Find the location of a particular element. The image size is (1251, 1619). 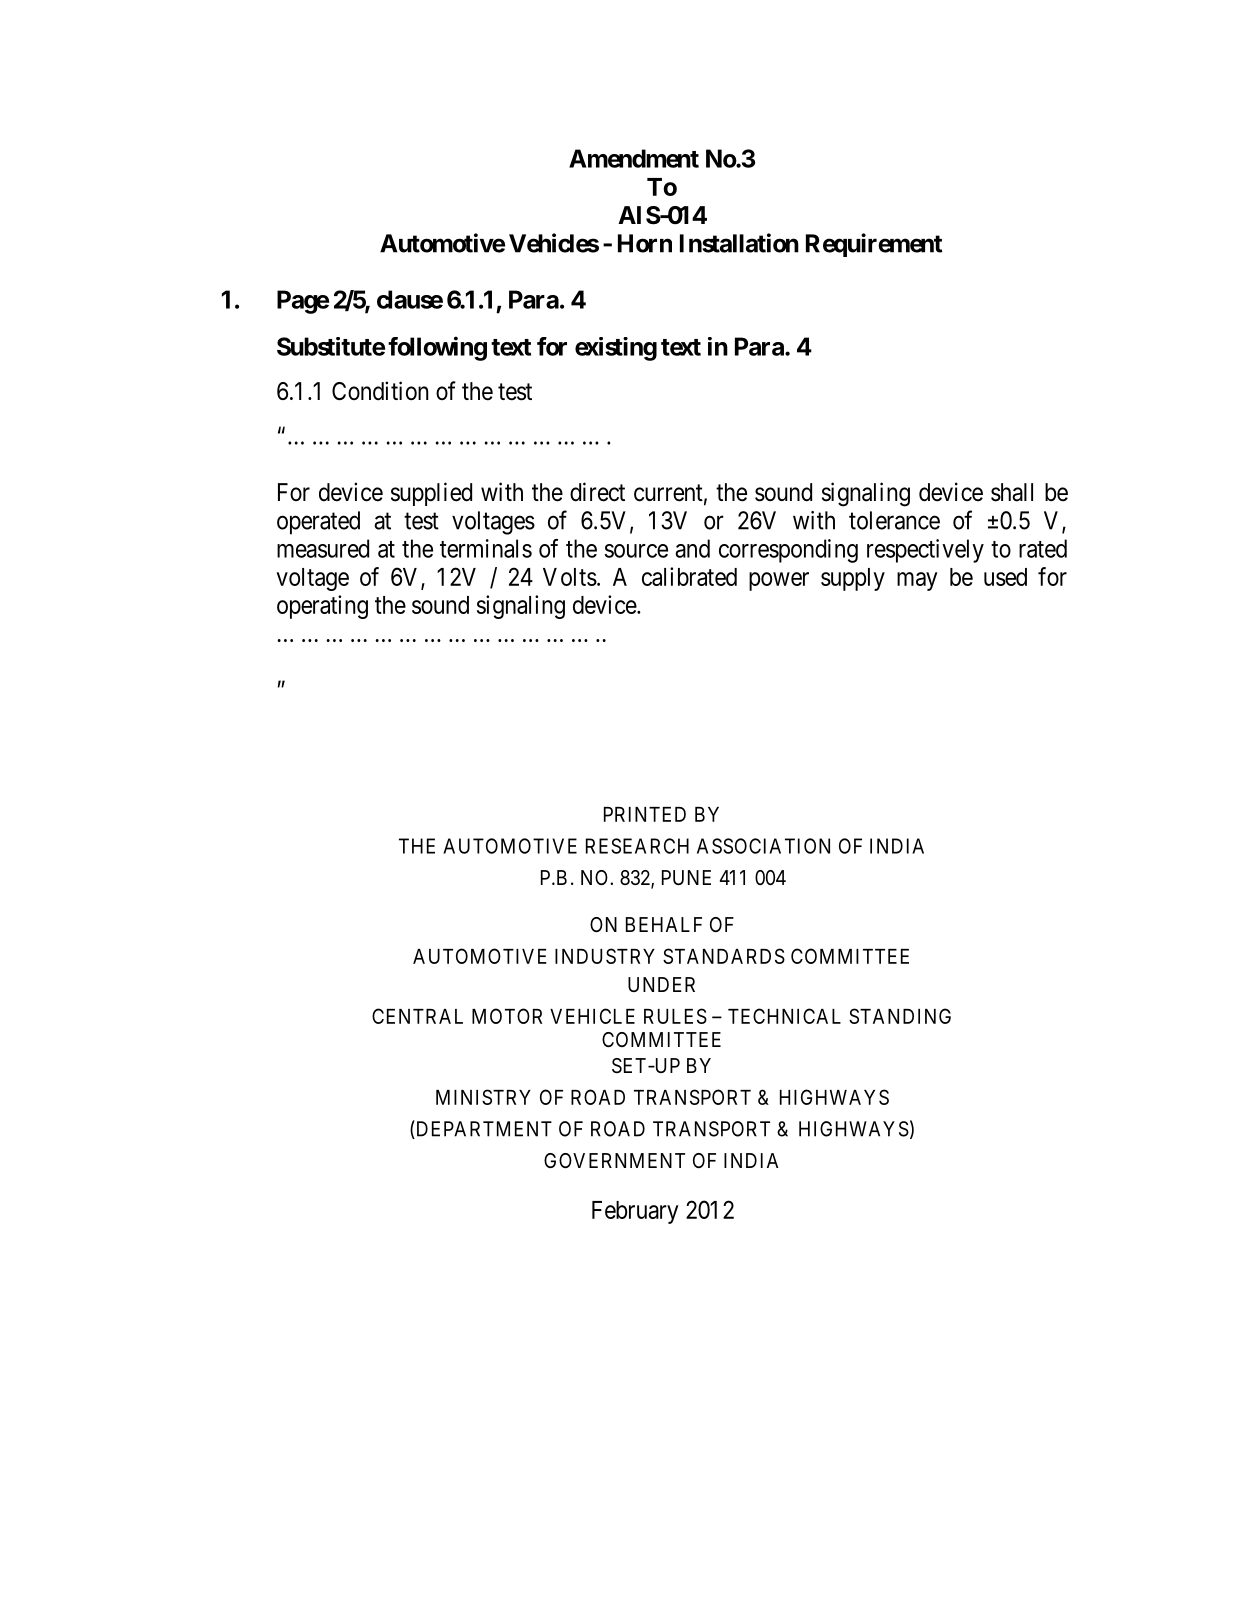

STANDING is located at coordinates (900, 1016).
